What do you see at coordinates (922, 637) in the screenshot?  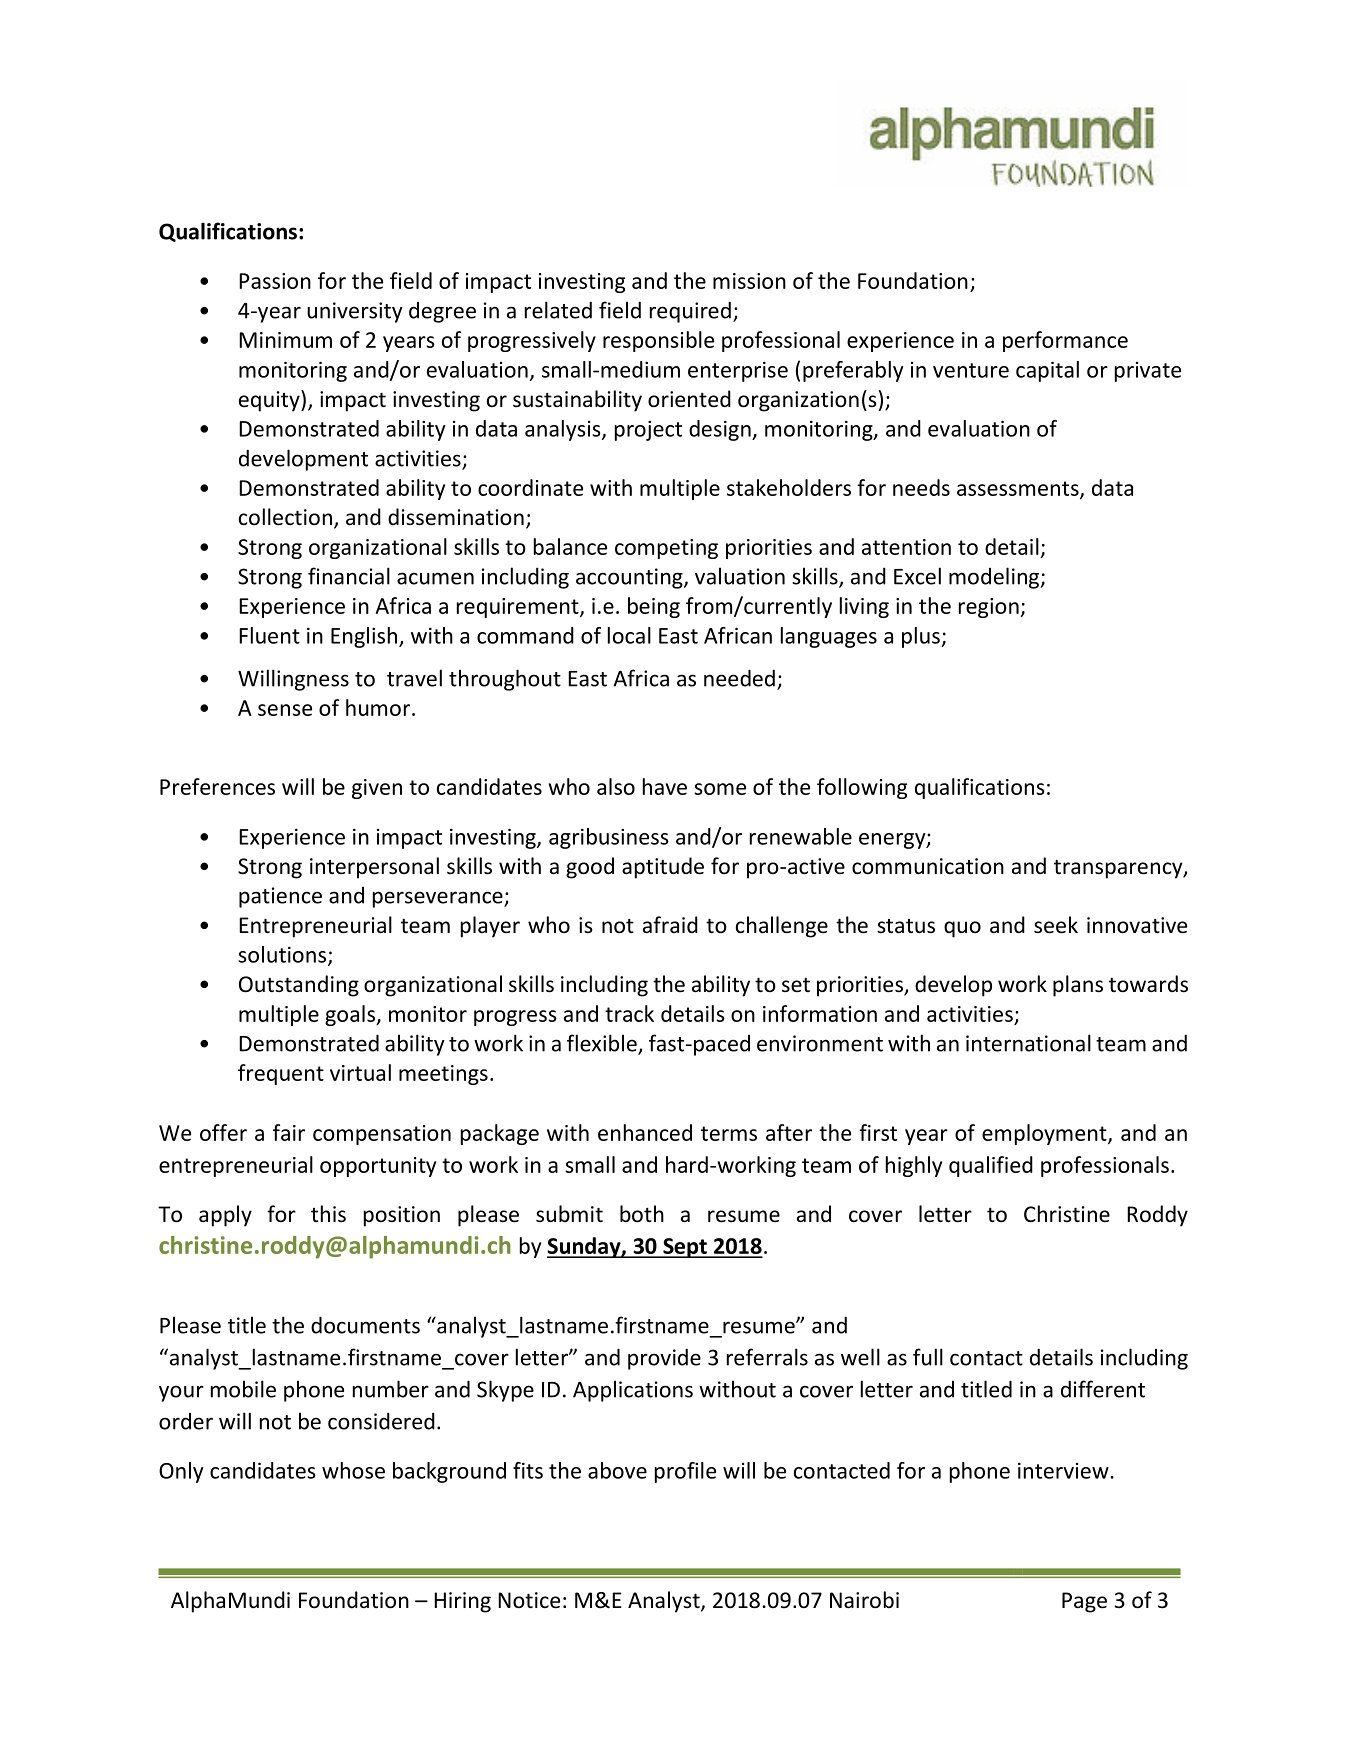 I see `plus` at bounding box center [922, 637].
